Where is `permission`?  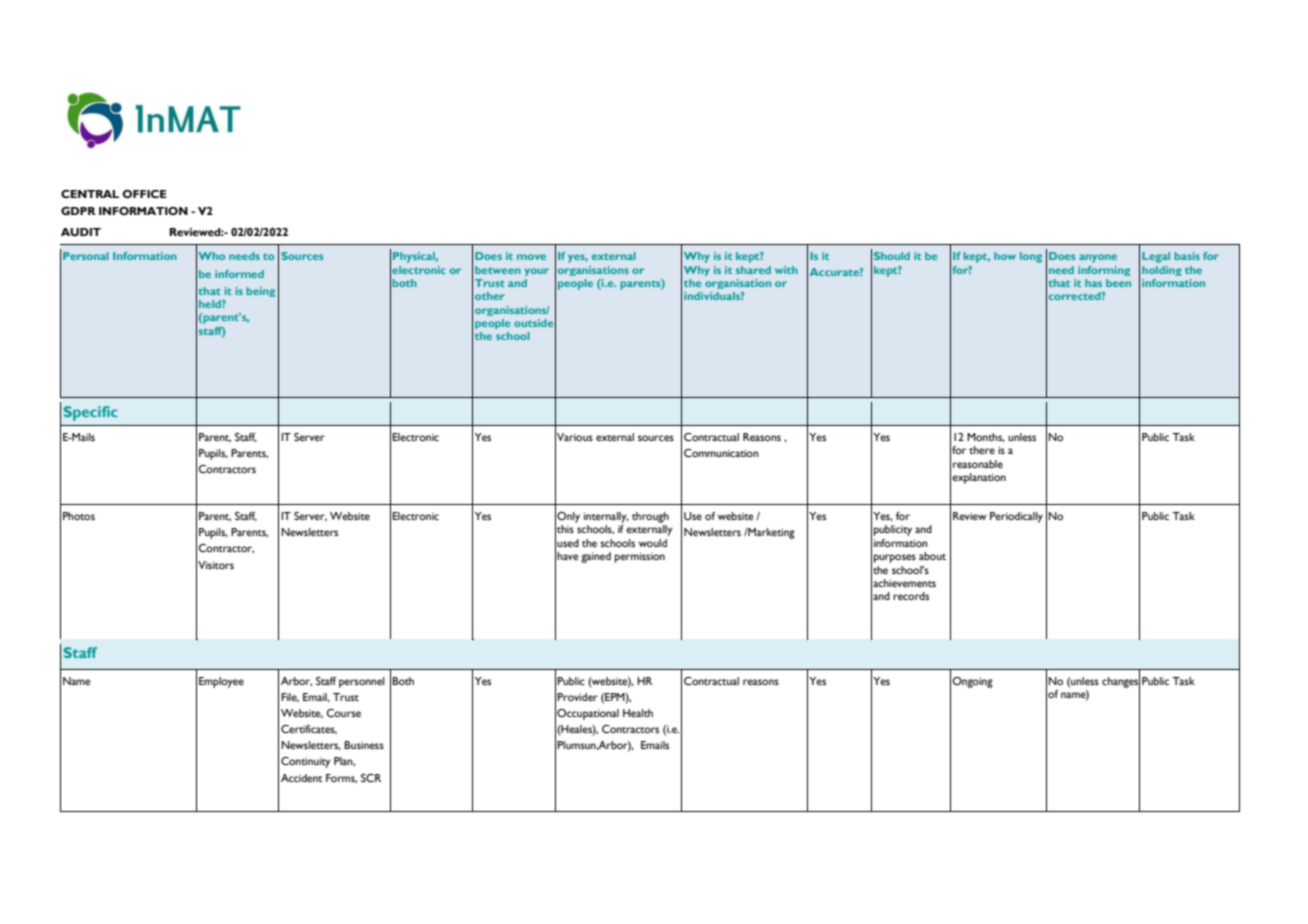
permission is located at coordinates (640, 557).
